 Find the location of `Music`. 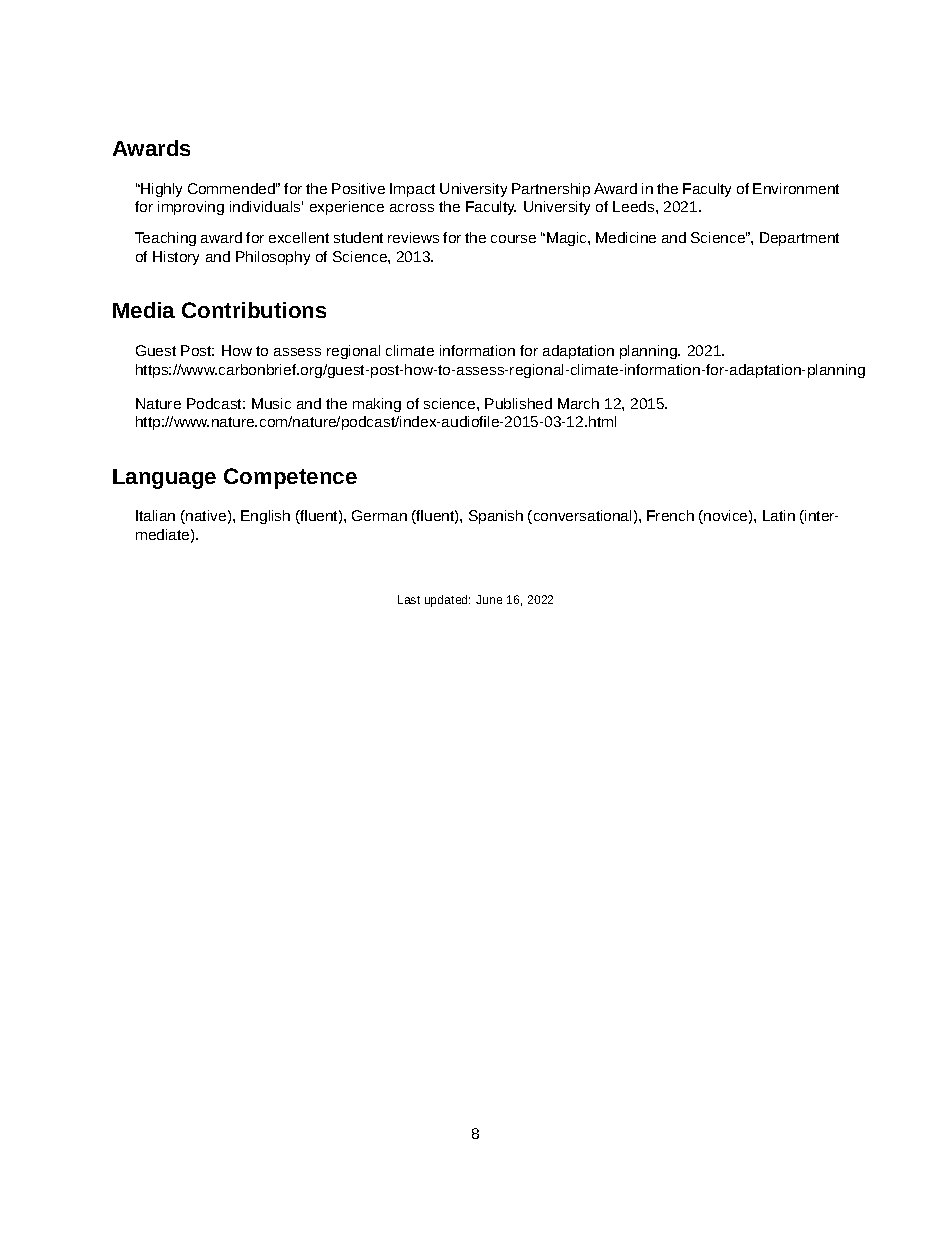

Music is located at coordinates (271, 403).
